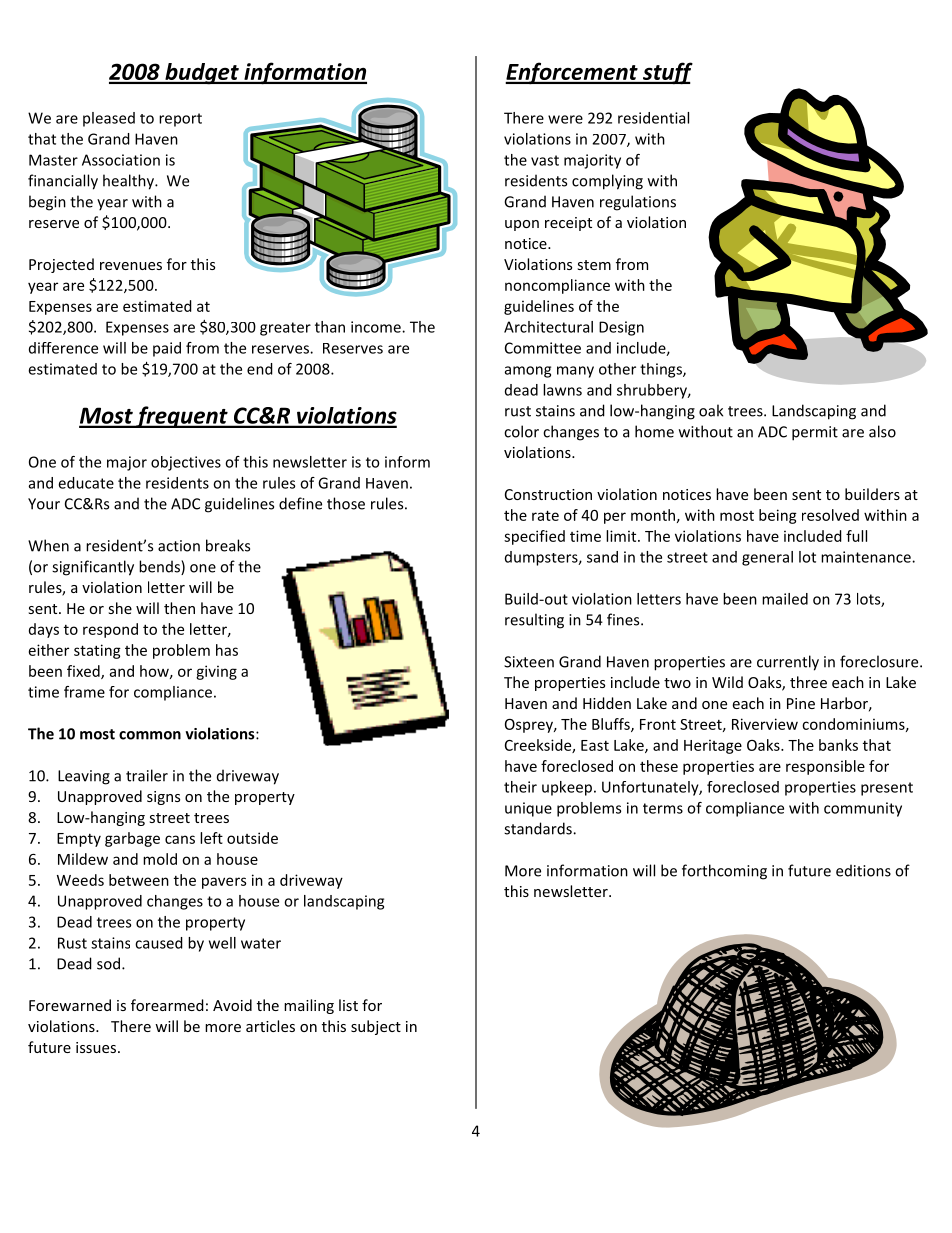  I want to click on Sixteen, so click(529, 662).
